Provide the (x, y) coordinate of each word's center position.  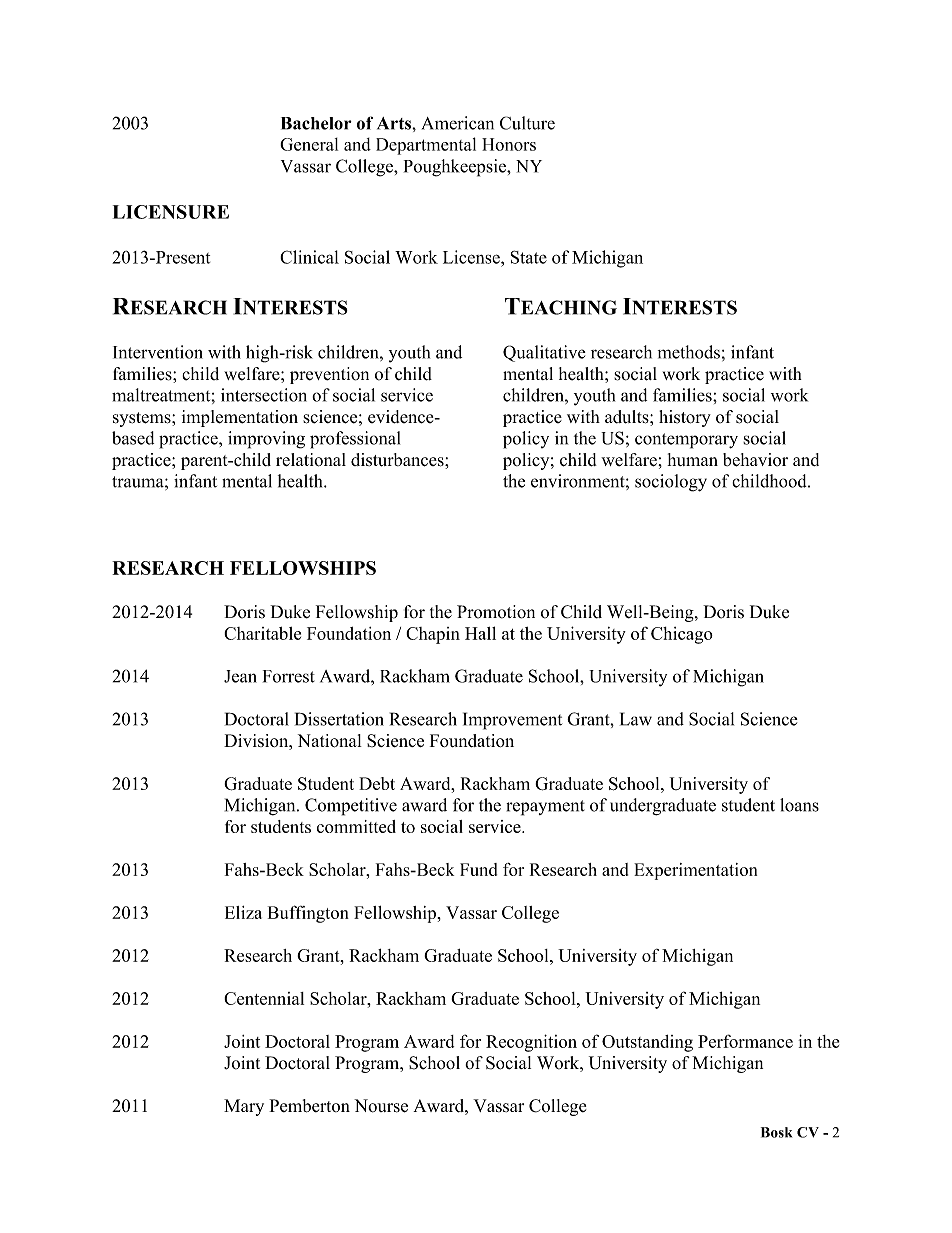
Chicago (682, 635)
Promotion (496, 612)
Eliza (243, 912)
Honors (509, 144)
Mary (244, 1107)
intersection (264, 395)
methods (689, 352)
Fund (478, 869)
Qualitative (544, 353)
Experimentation (695, 871)
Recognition (531, 1043)
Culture (527, 123)
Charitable (262, 633)
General (309, 144)
